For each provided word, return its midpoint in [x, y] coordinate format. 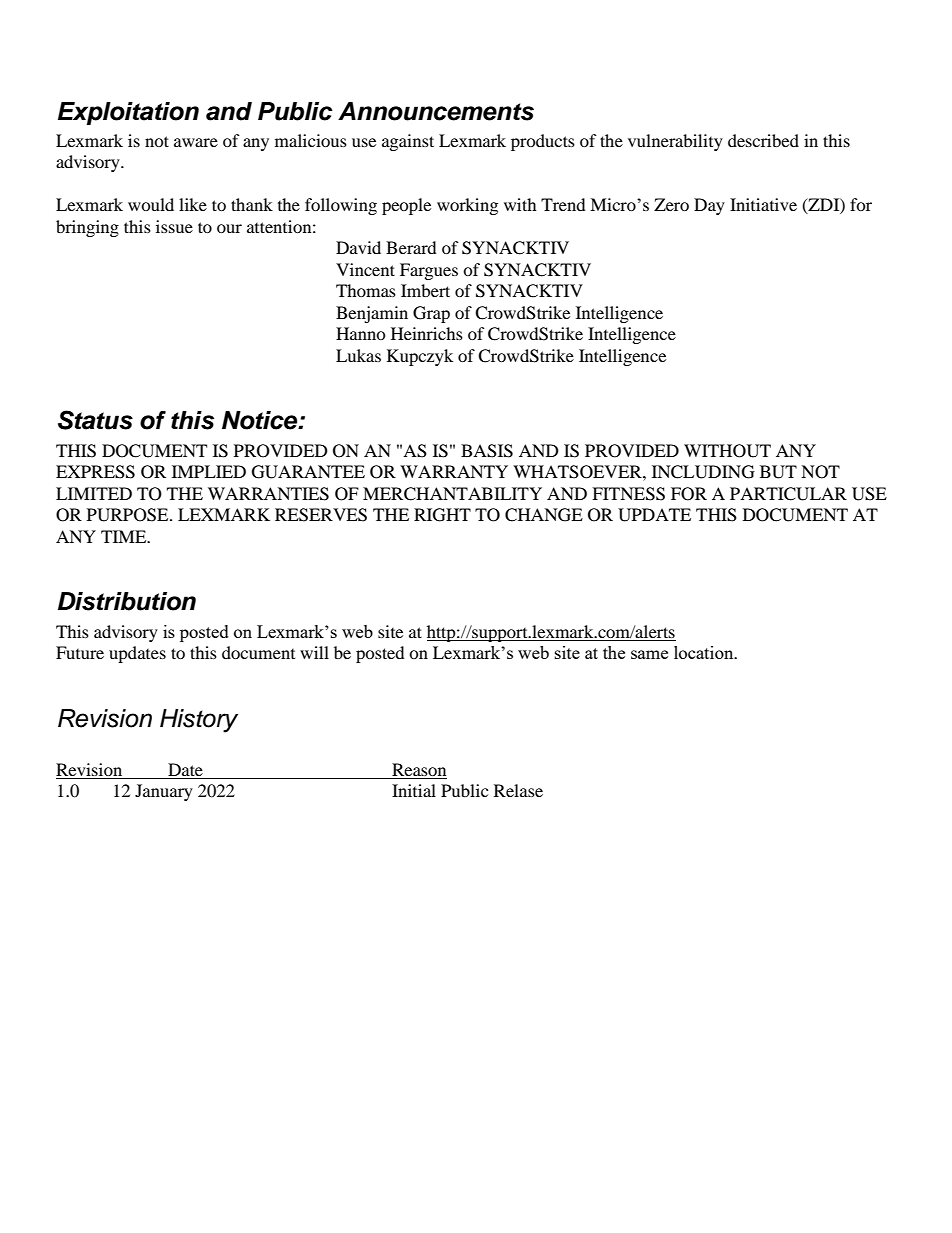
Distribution [127, 601]
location [705, 652]
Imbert [425, 290]
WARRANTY [454, 471]
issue [174, 226]
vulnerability [675, 142]
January [164, 792]
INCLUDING [703, 472]
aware [196, 142]
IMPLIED [209, 471]
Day [709, 206]
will [314, 652]
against [408, 142]
